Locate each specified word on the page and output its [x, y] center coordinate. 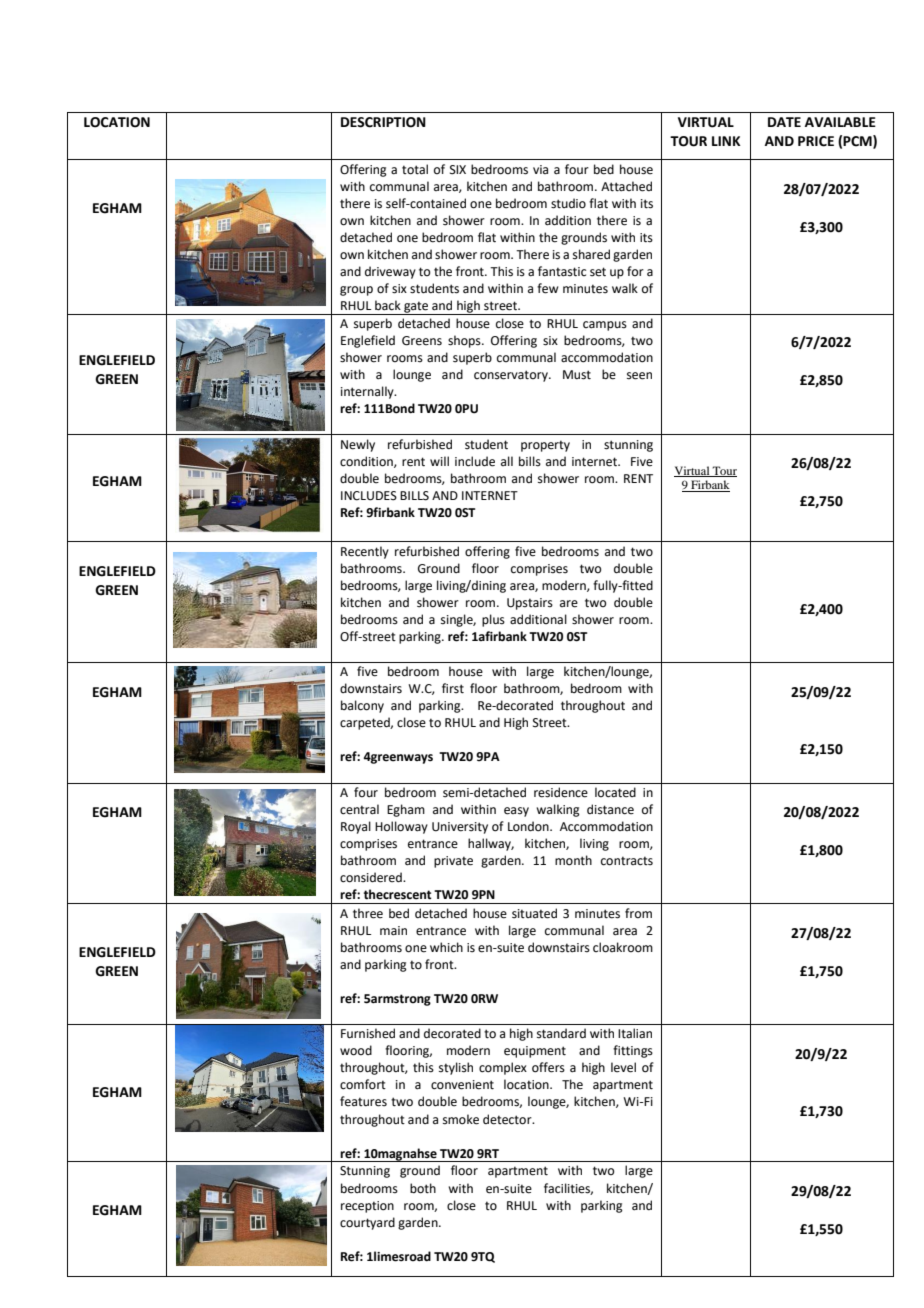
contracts [627, 861]
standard [561, 1033]
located [615, 792]
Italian [635, 1033]
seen [639, 376]
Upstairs [530, 604]
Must [577, 375]
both [423, 1188]
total [415, 169]
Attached [626, 186]
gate [416, 308]
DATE [784, 122]
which [446, 947]
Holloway [401, 827]
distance [610, 809]
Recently [365, 552]
